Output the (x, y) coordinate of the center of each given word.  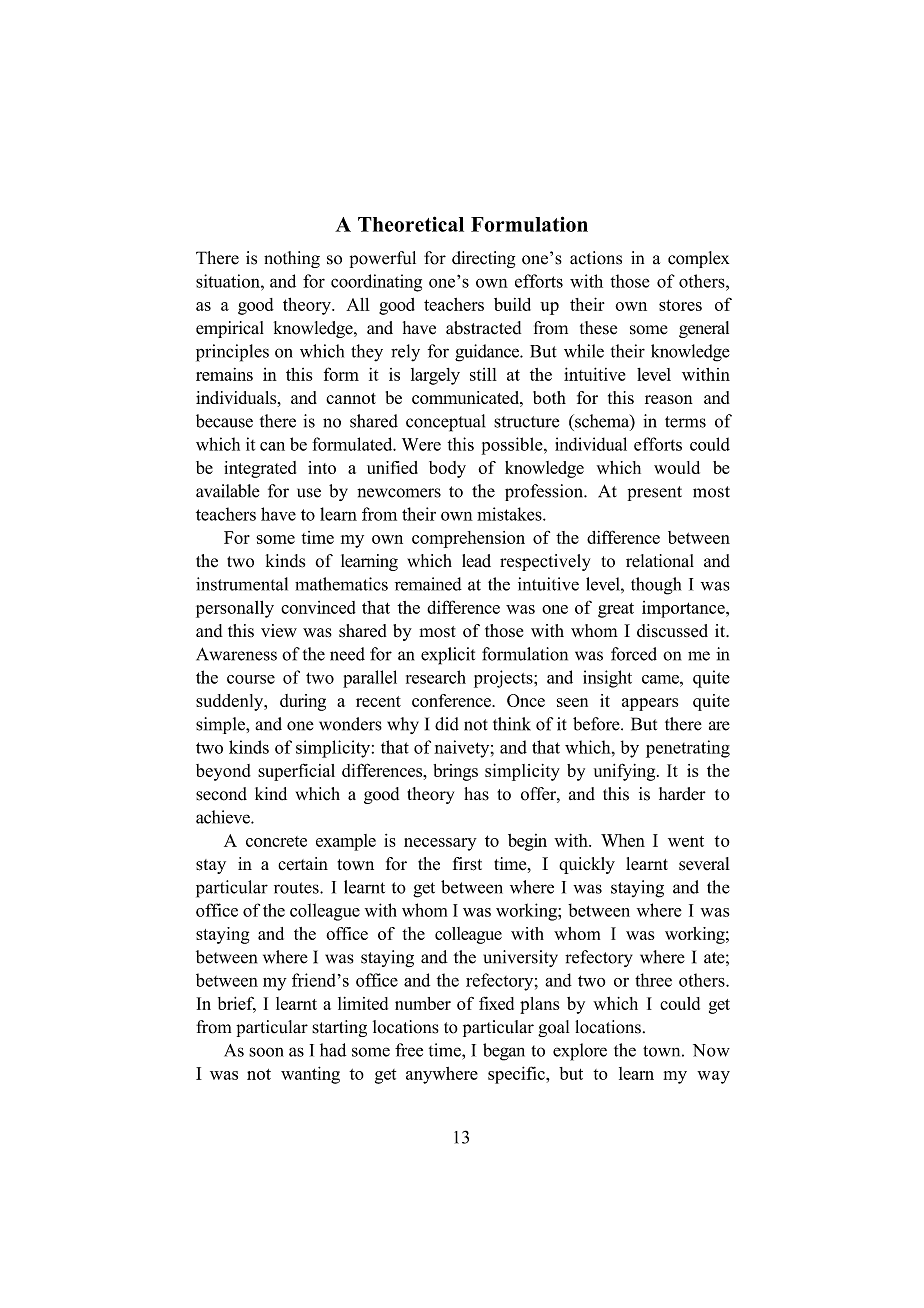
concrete (276, 841)
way (713, 1077)
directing (483, 259)
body (447, 469)
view (279, 631)
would (677, 467)
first (467, 864)
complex (698, 259)
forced (634, 654)
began (504, 1052)
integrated (260, 469)
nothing (292, 259)
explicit (448, 656)
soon (266, 1052)
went (686, 841)
